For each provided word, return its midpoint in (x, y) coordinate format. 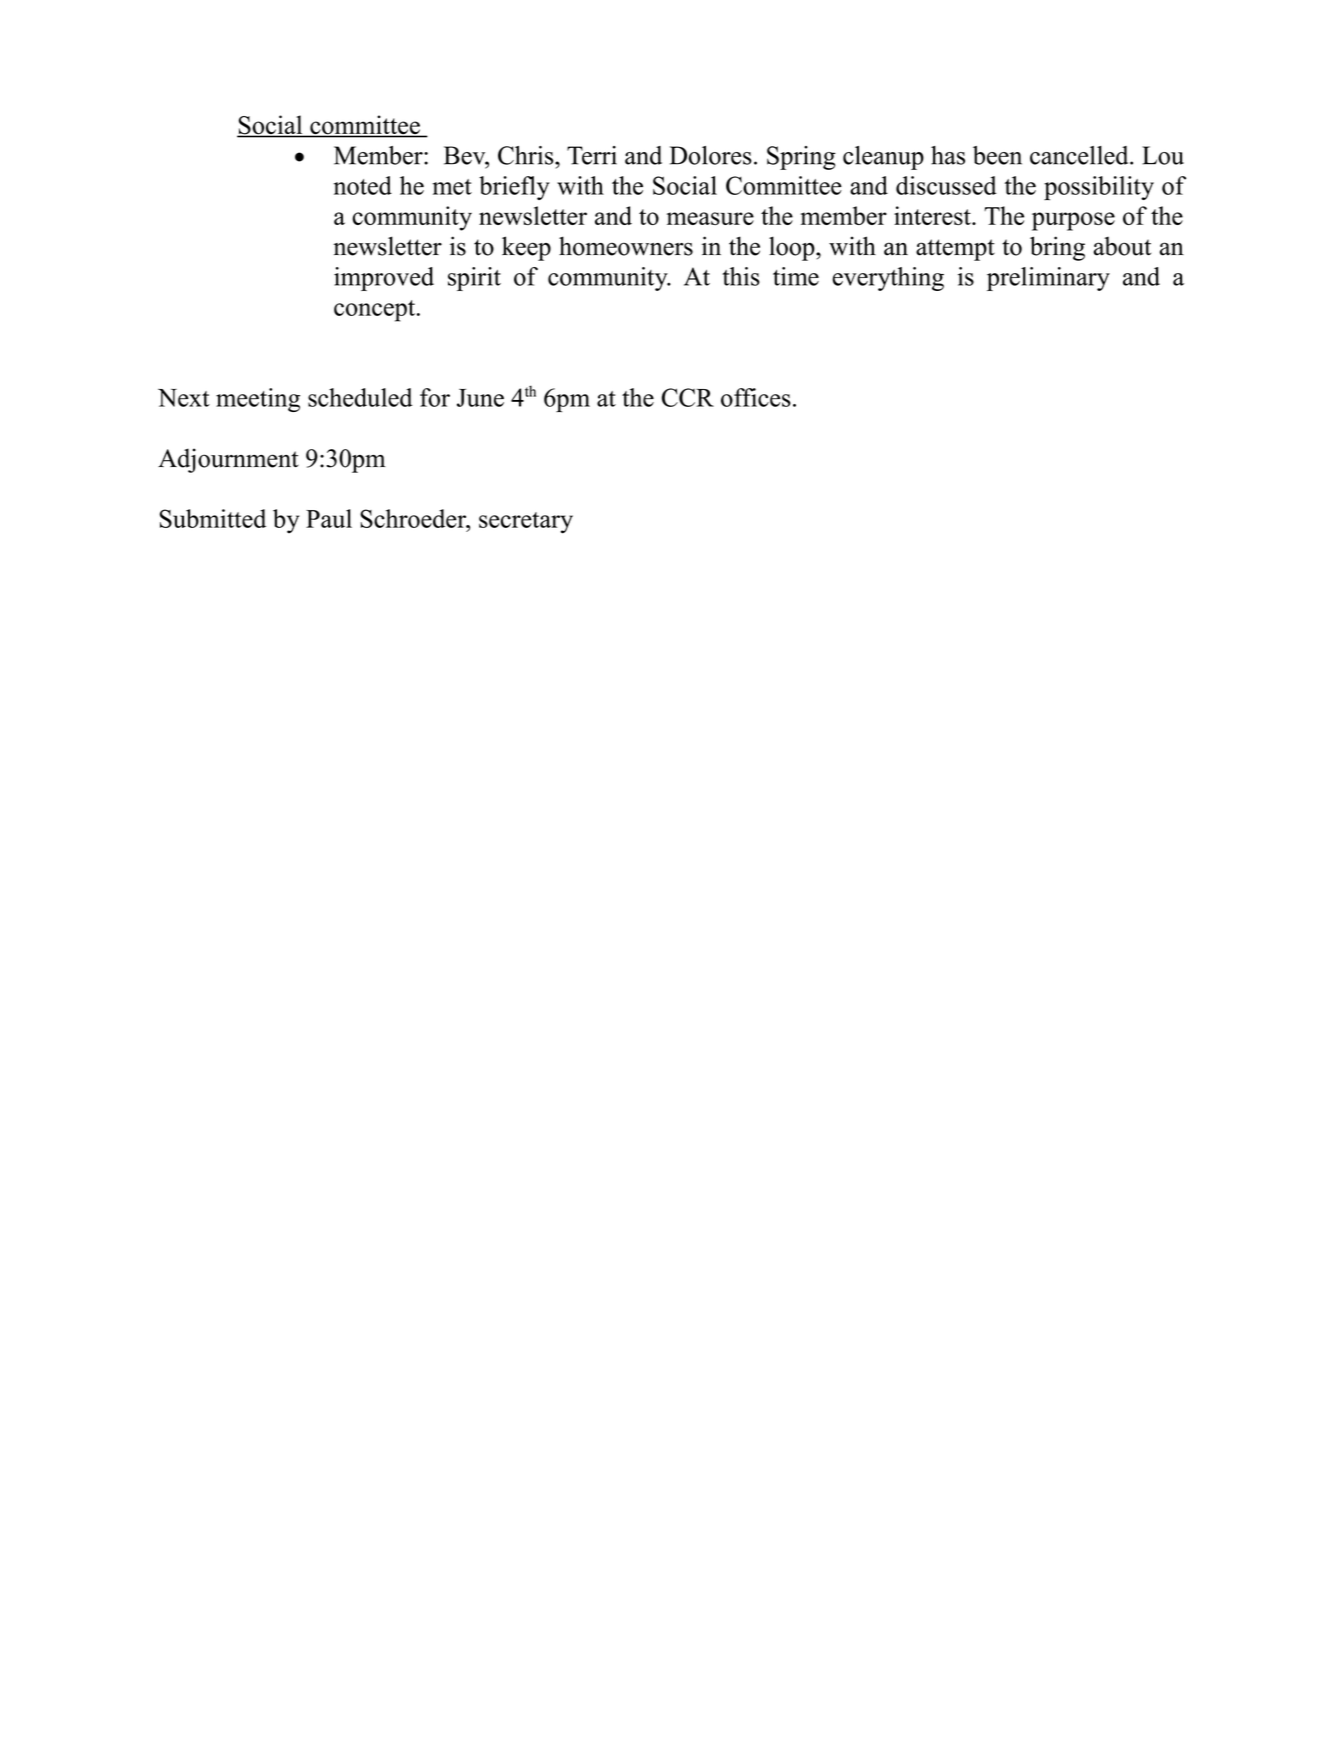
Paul (329, 518)
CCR (688, 397)
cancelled (1080, 155)
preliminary (1048, 279)
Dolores (711, 155)
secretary (526, 523)
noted (363, 185)
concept (376, 311)
